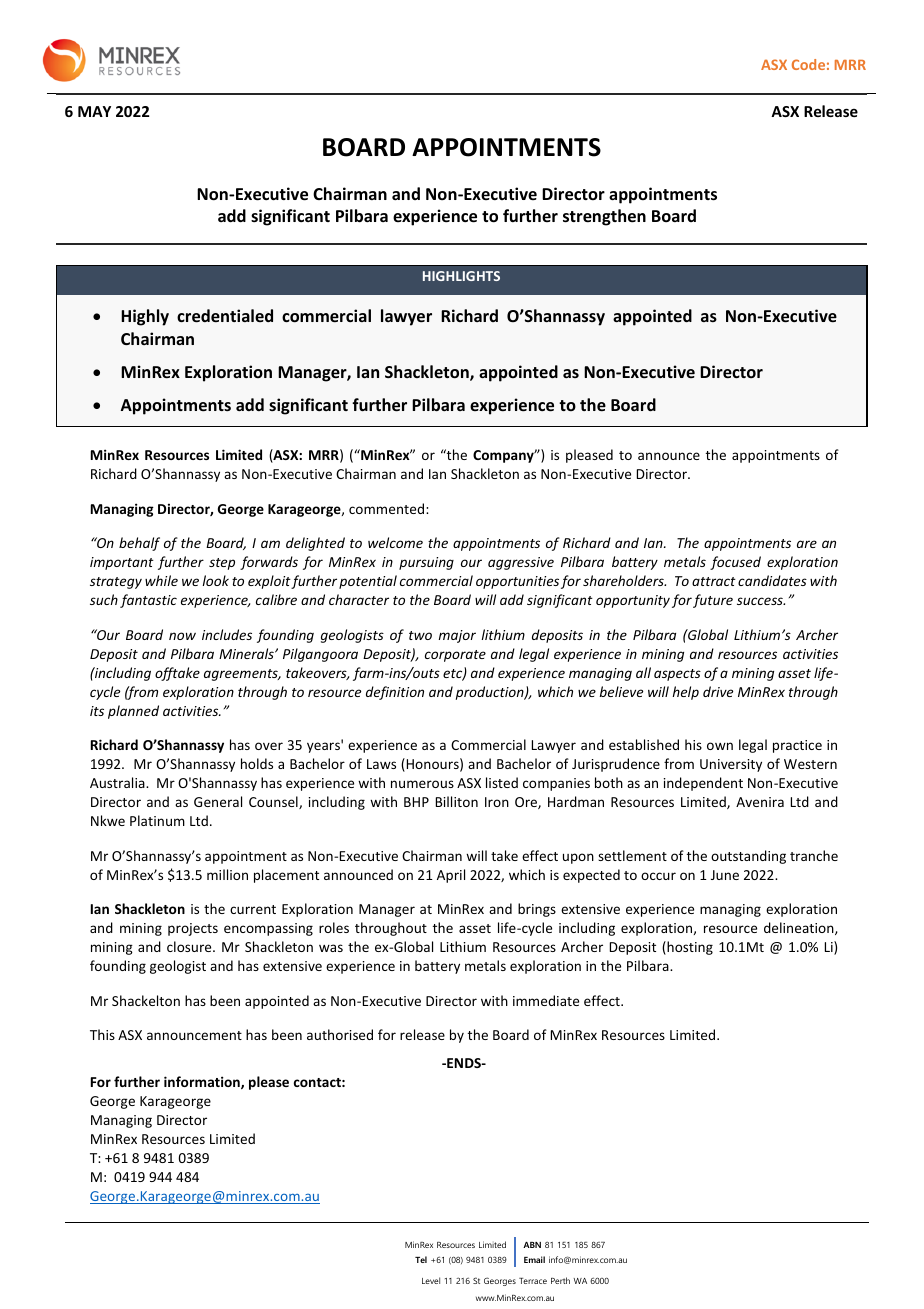 The width and height of the screenshot is (924, 1309). Describe the element at coordinates (604, 217) in the screenshot. I see `strengthen` at that location.
